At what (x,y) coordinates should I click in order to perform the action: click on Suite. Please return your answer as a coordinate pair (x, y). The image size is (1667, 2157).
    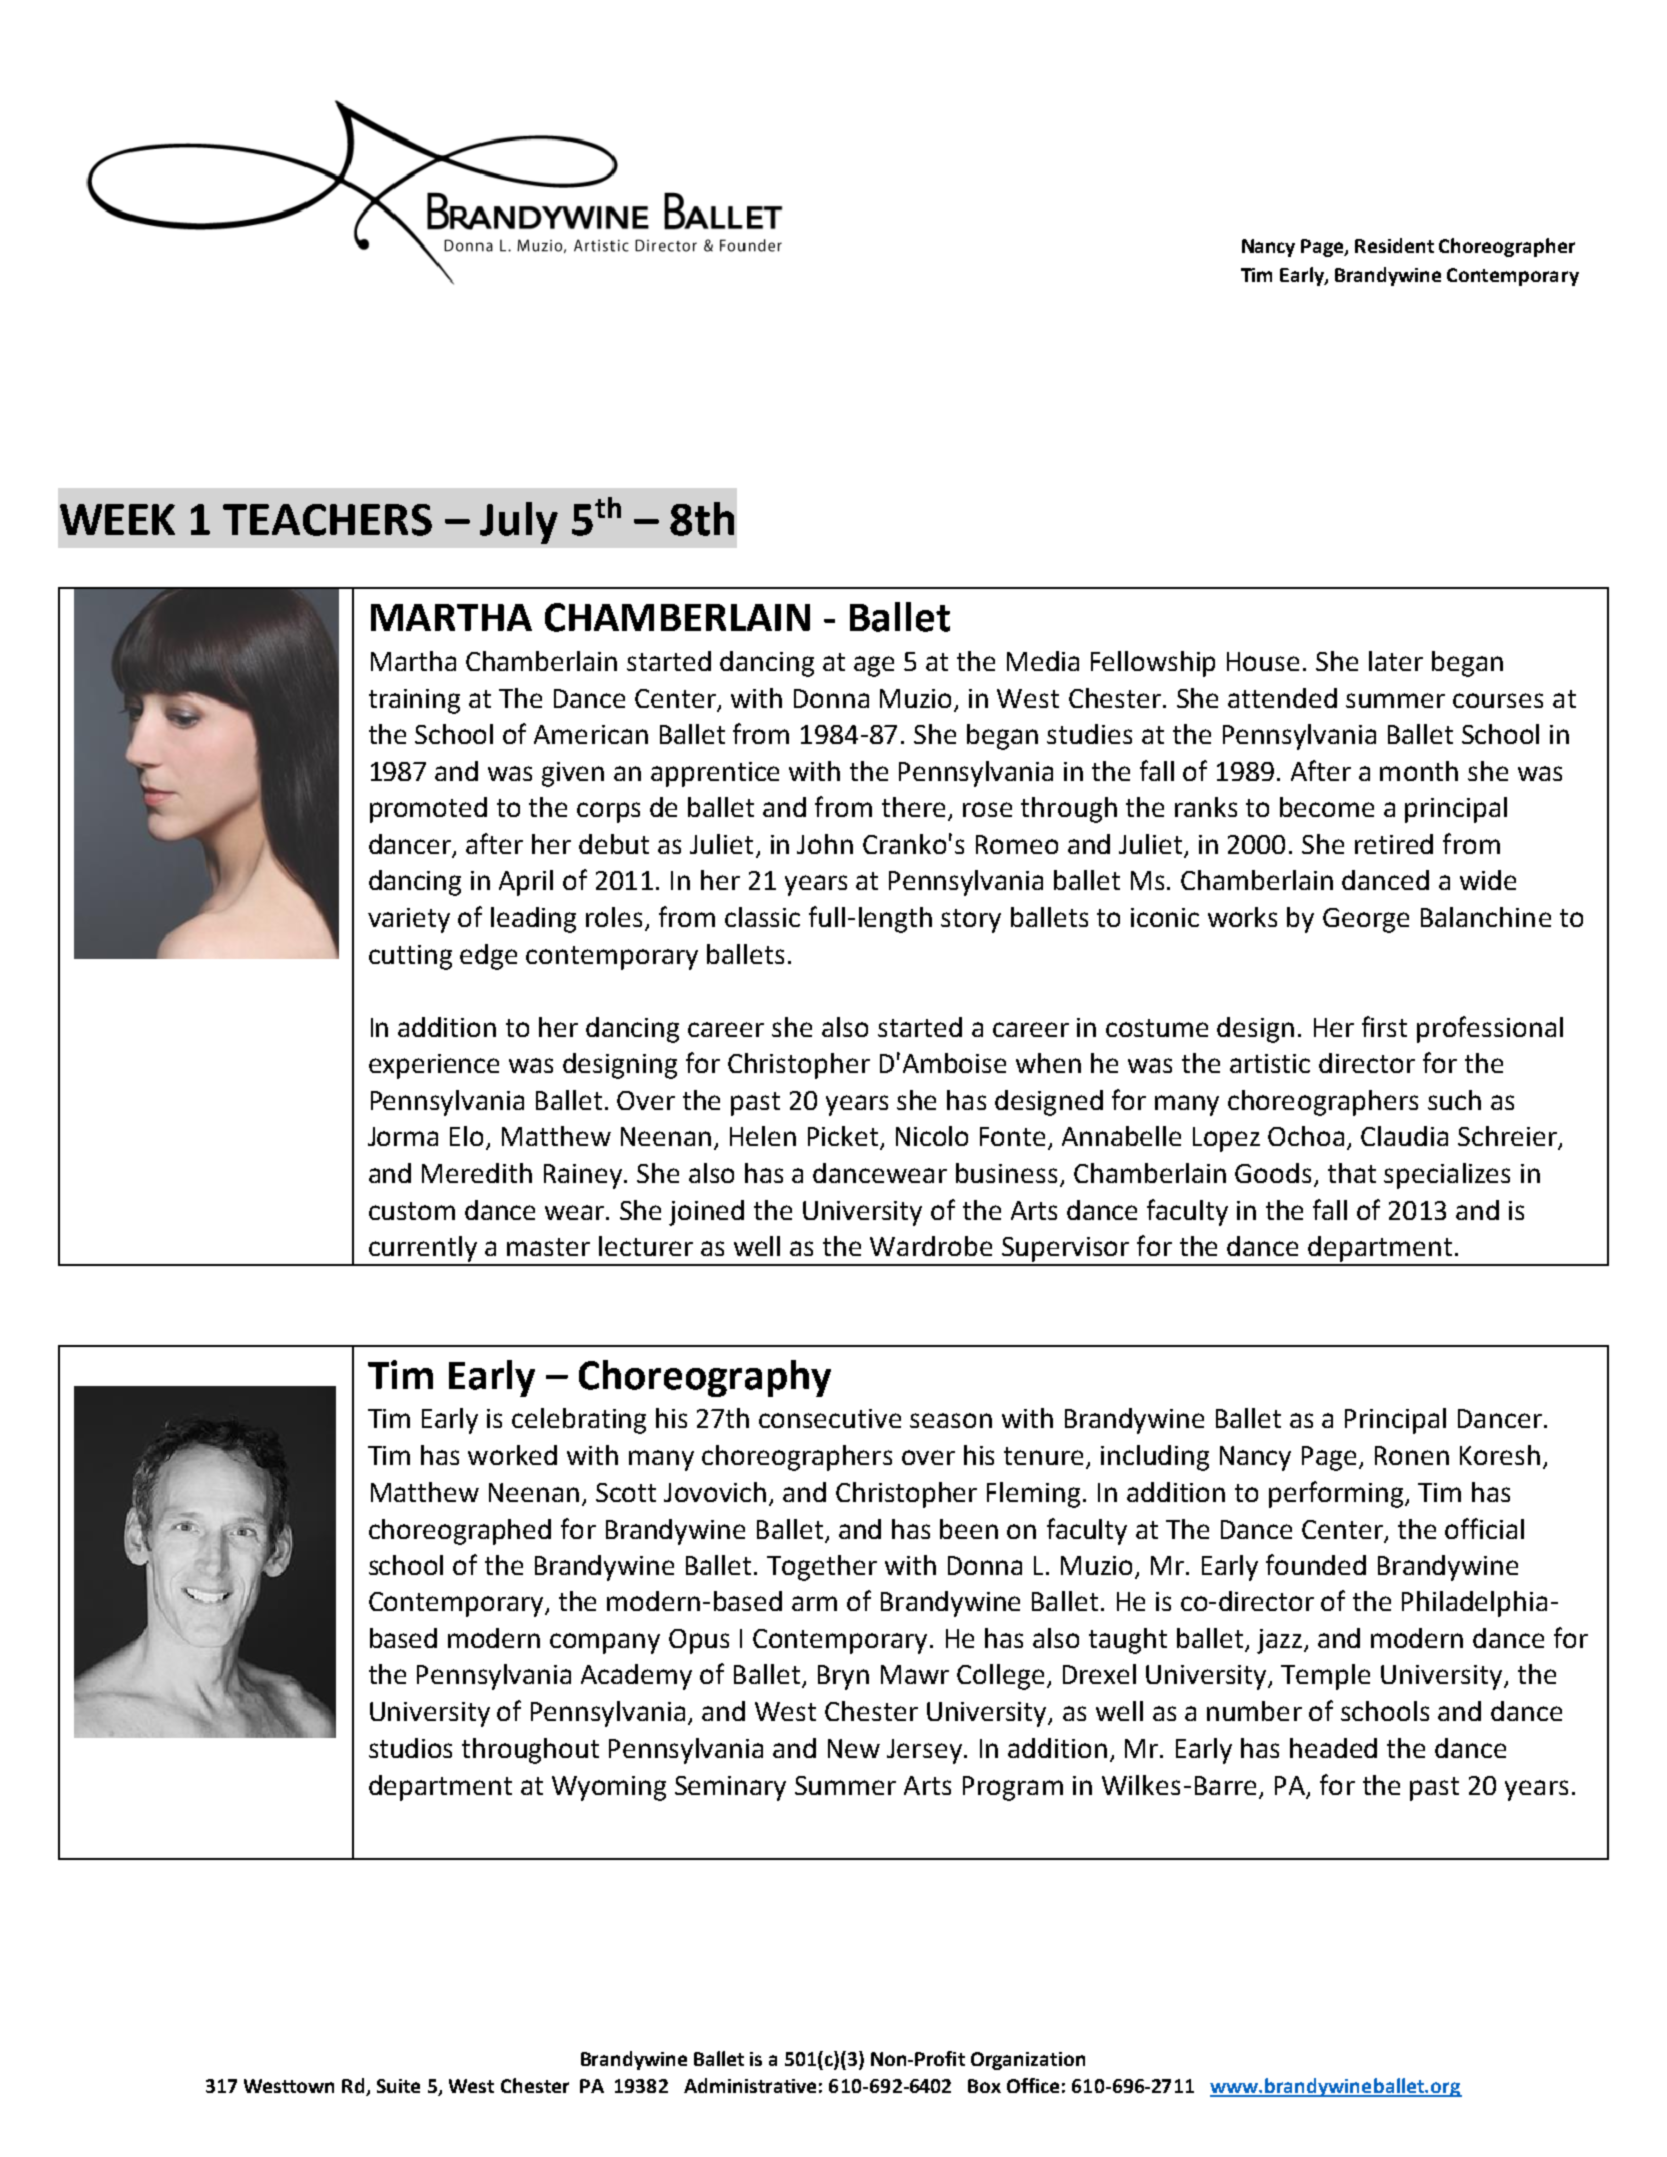
    Looking at the image, I should click on (398, 2086).
